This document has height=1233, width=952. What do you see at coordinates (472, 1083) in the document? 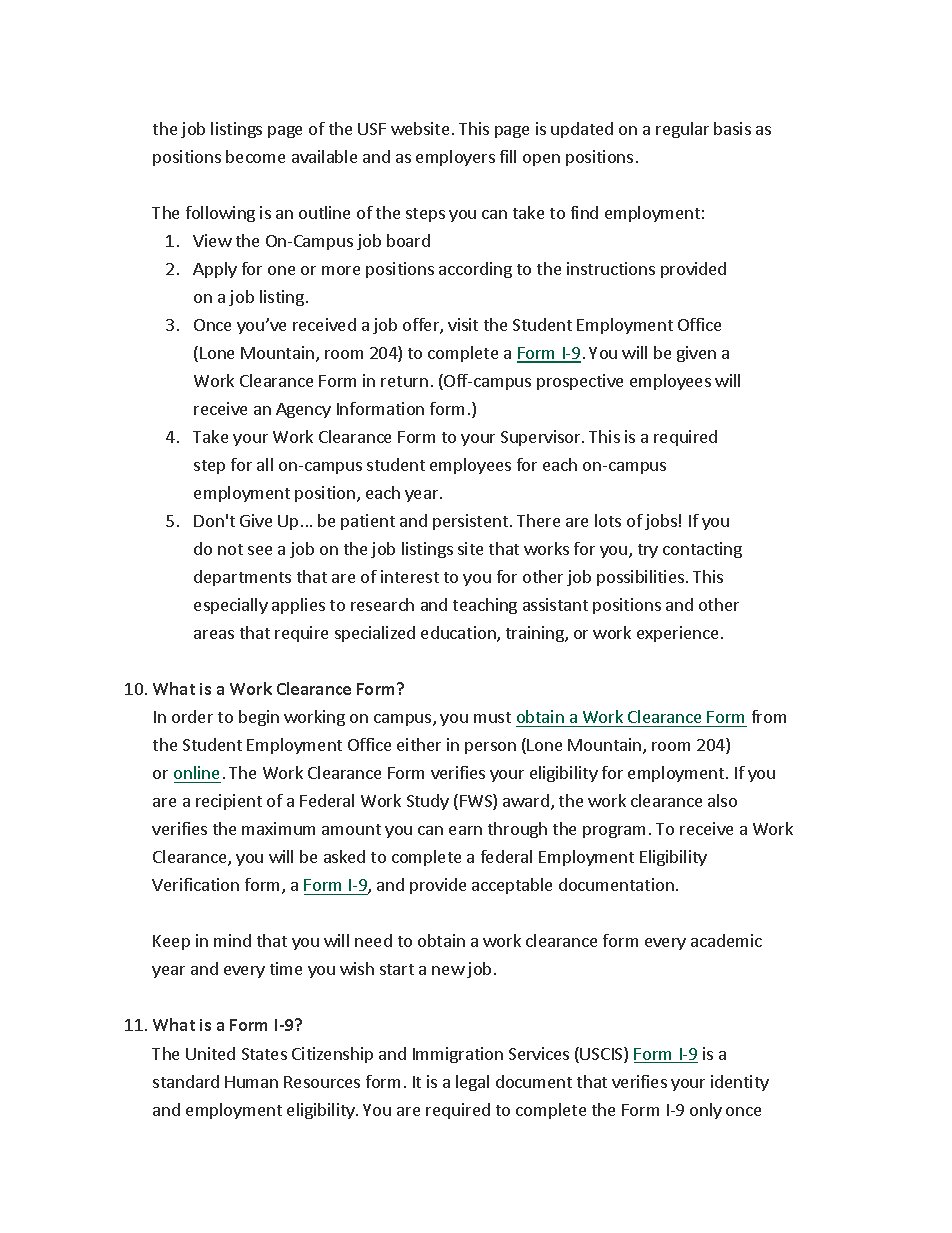
I see `legal` at bounding box center [472, 1083].
